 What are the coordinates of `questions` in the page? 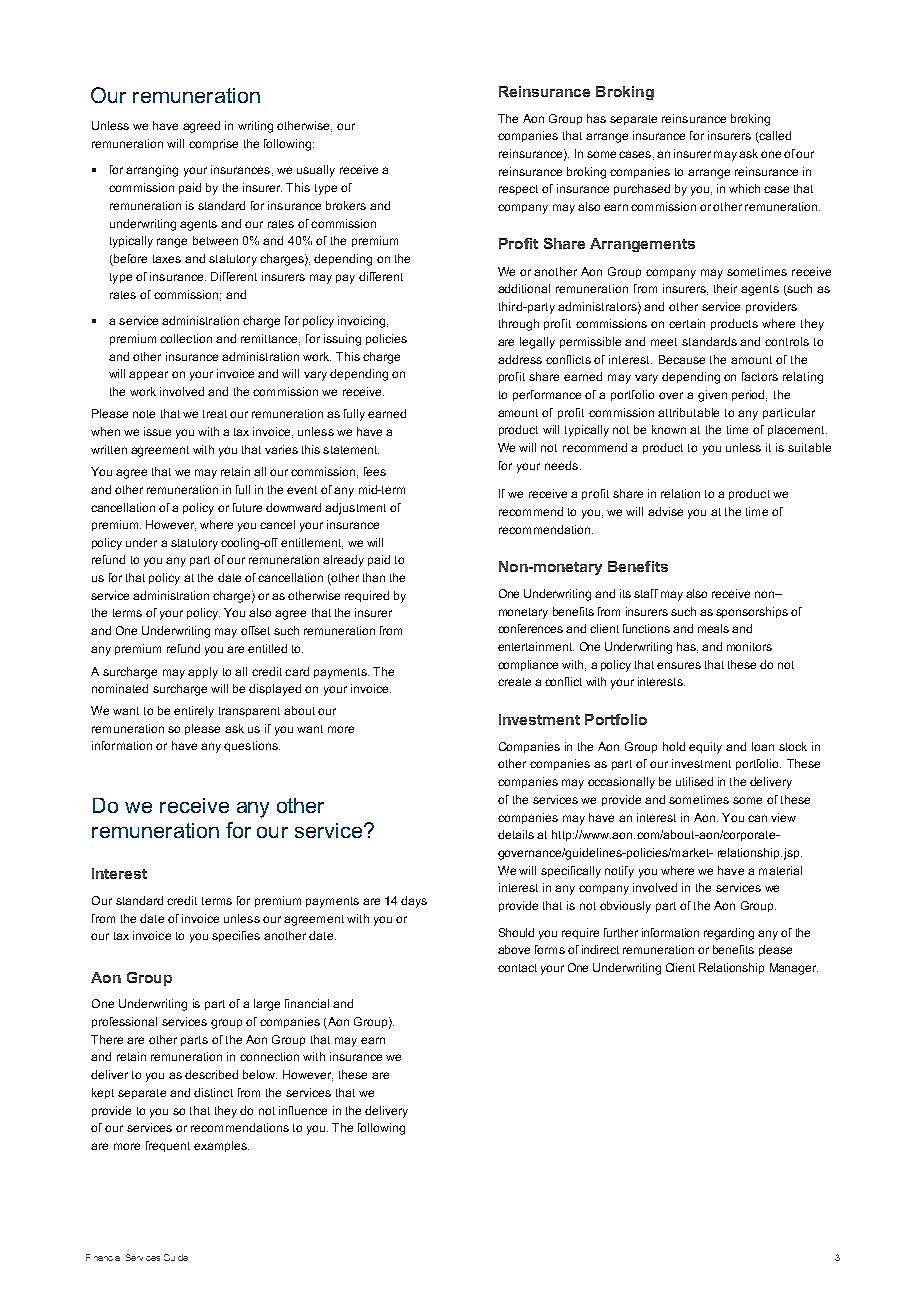 It's located at (252, 746).
